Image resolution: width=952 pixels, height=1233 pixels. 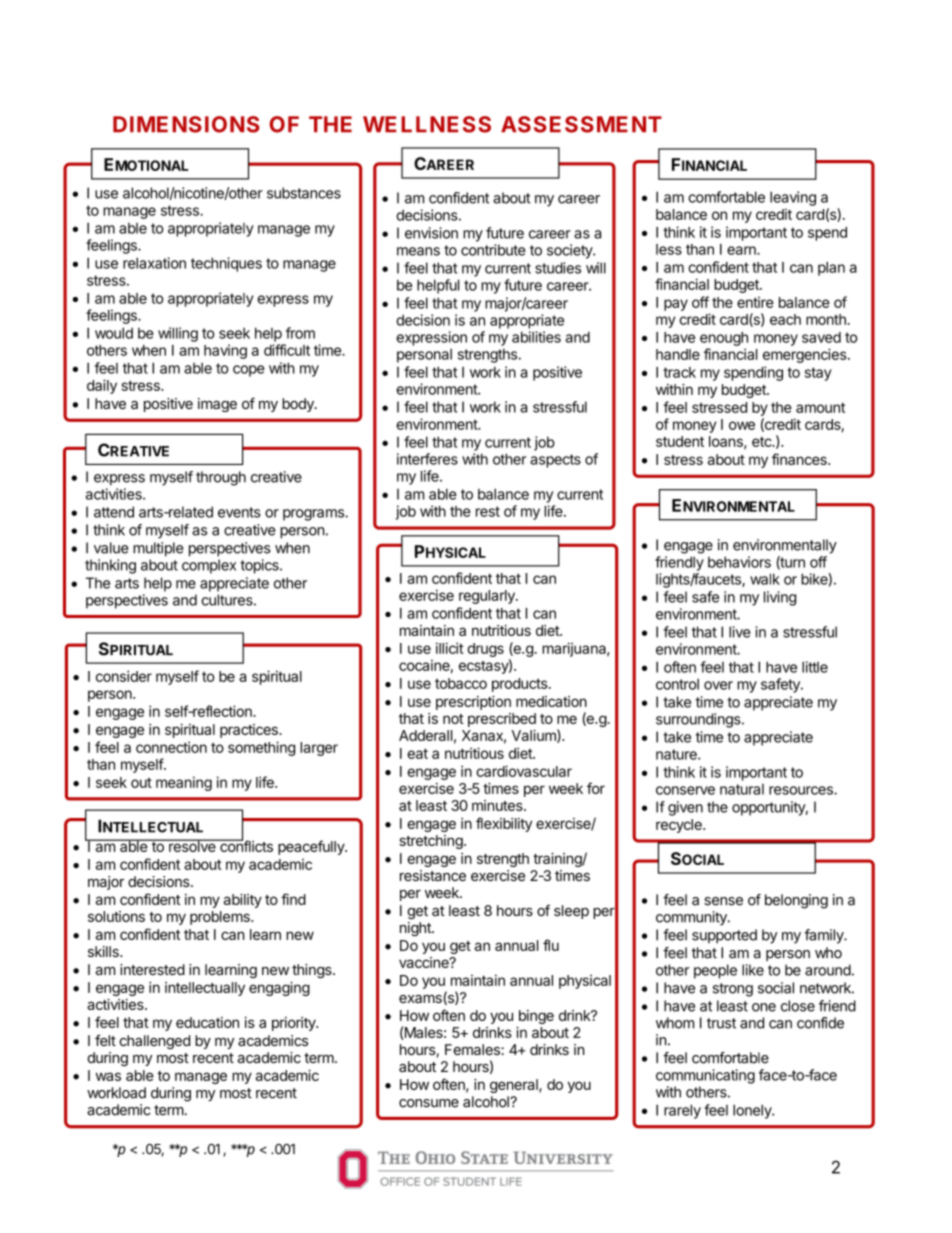 What do you see at coordinates (429, 1103) in the screenshot?
I see `consume` at bounding box center [429, 1103].
